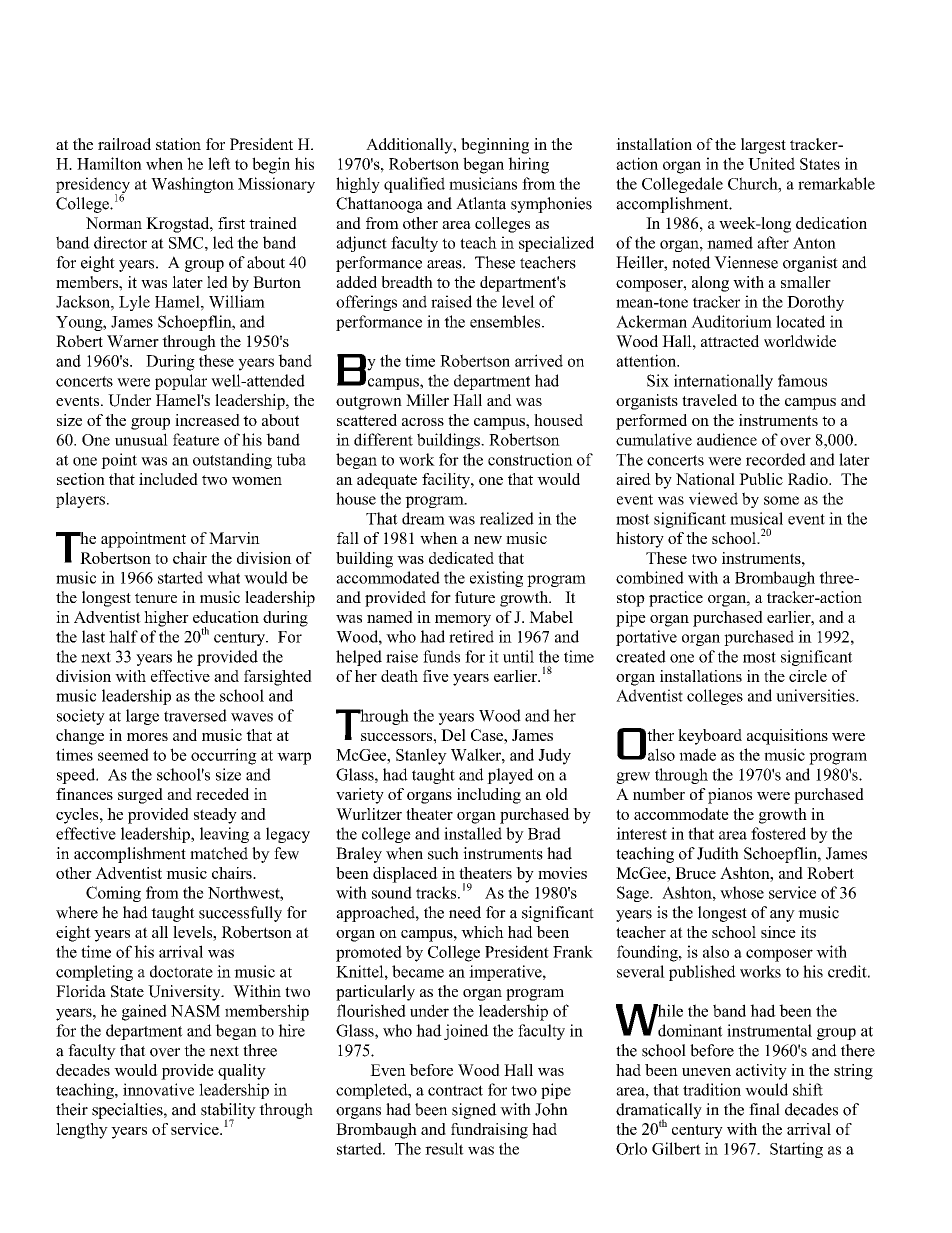 This screenshot has width=952, height=1233. Describe the element at coordinates (471, 636) in the screenshot. I see `retired` at that location.
